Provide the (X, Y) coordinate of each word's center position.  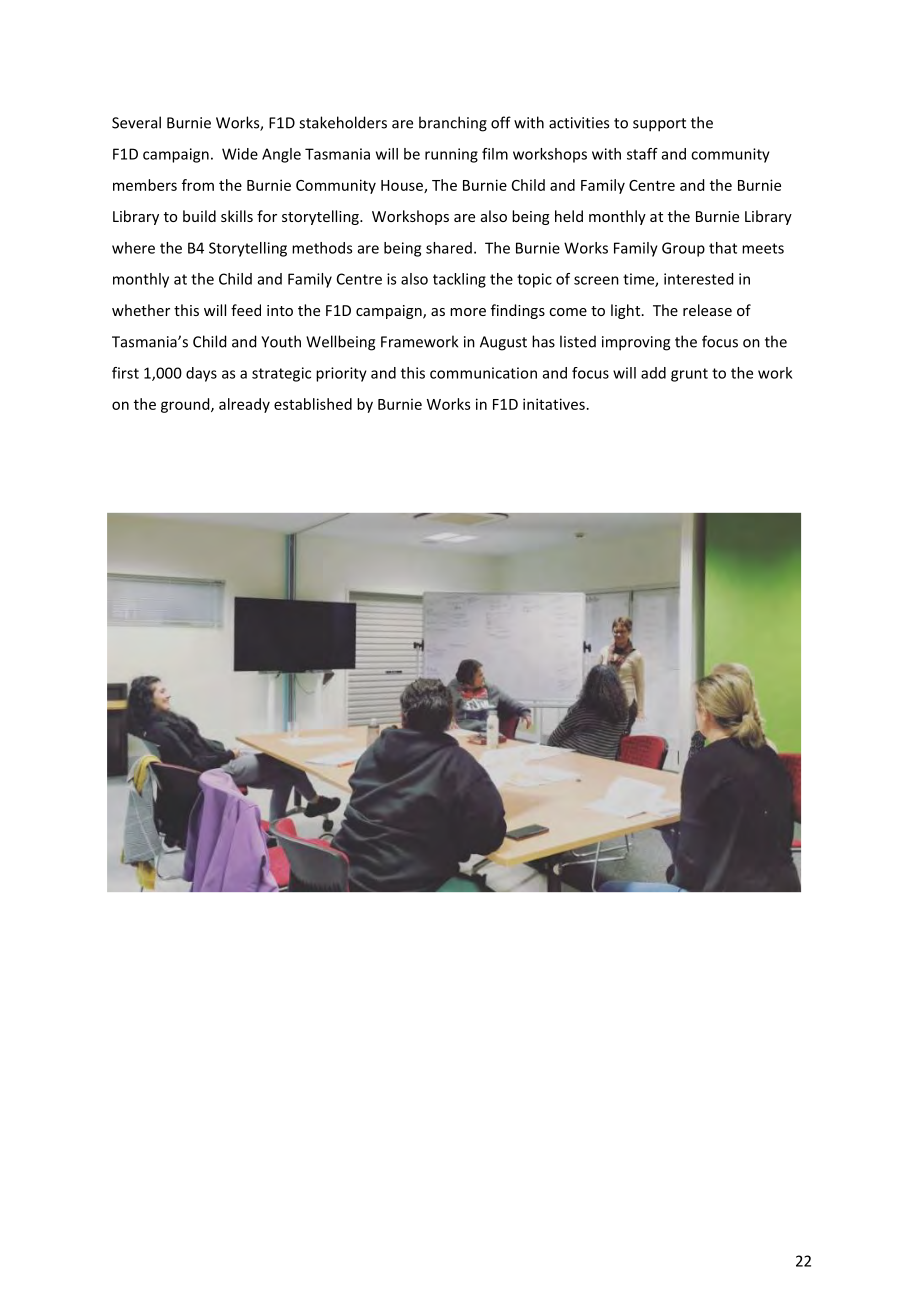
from (198, 185)
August (503, 343)
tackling (459, 280)
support (659, 125)
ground (186, 405)
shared (449, 248)
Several (136, 122)
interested (698, 279)
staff (642, 154)
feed (246, 310)
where (133, 248)
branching (453, 124)
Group (683, 249)
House (403, 186)
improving (636, 343)
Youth (281, 341)
